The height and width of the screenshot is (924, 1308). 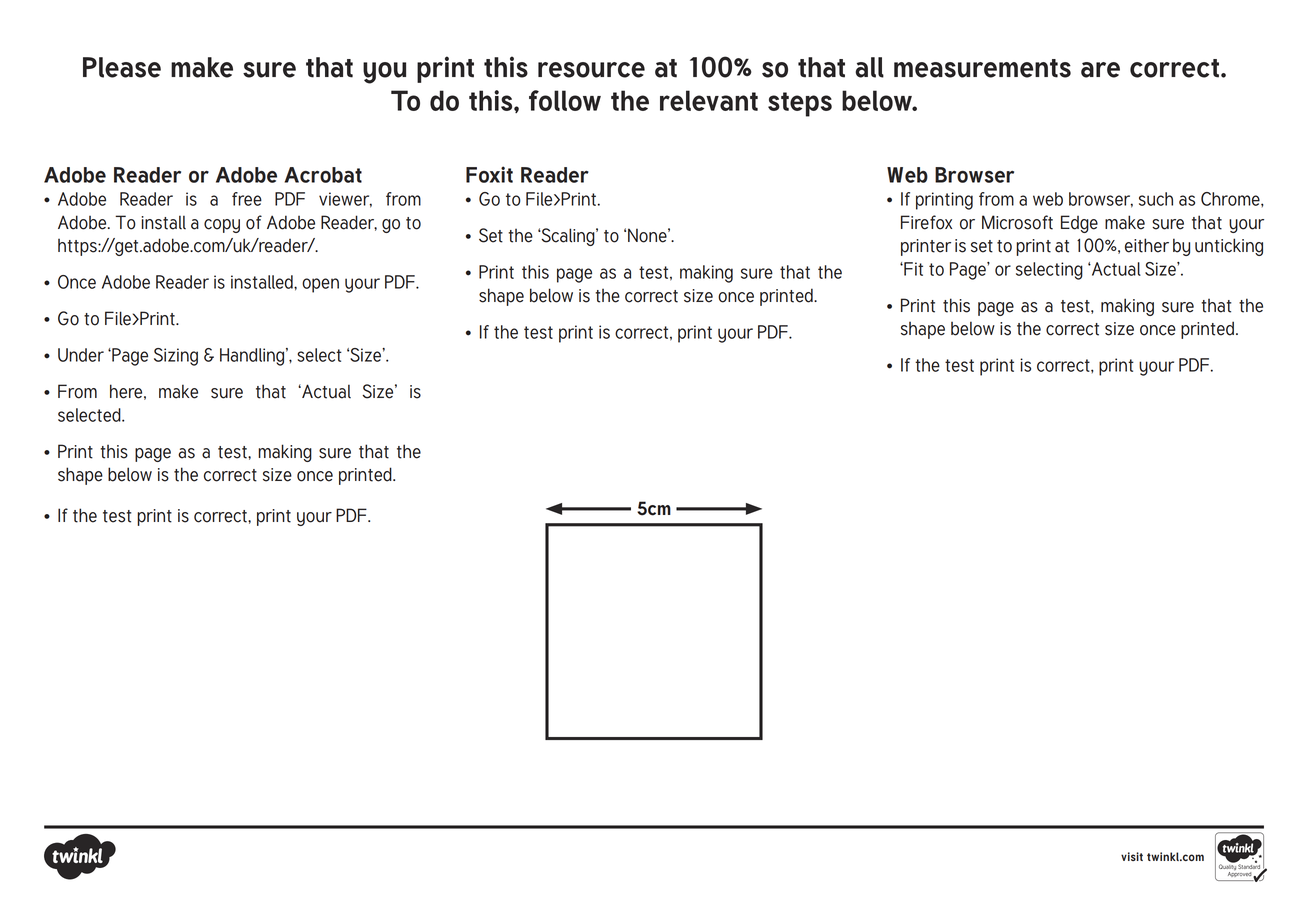 I want to click on Edge, so click(x=1079, y=224).
